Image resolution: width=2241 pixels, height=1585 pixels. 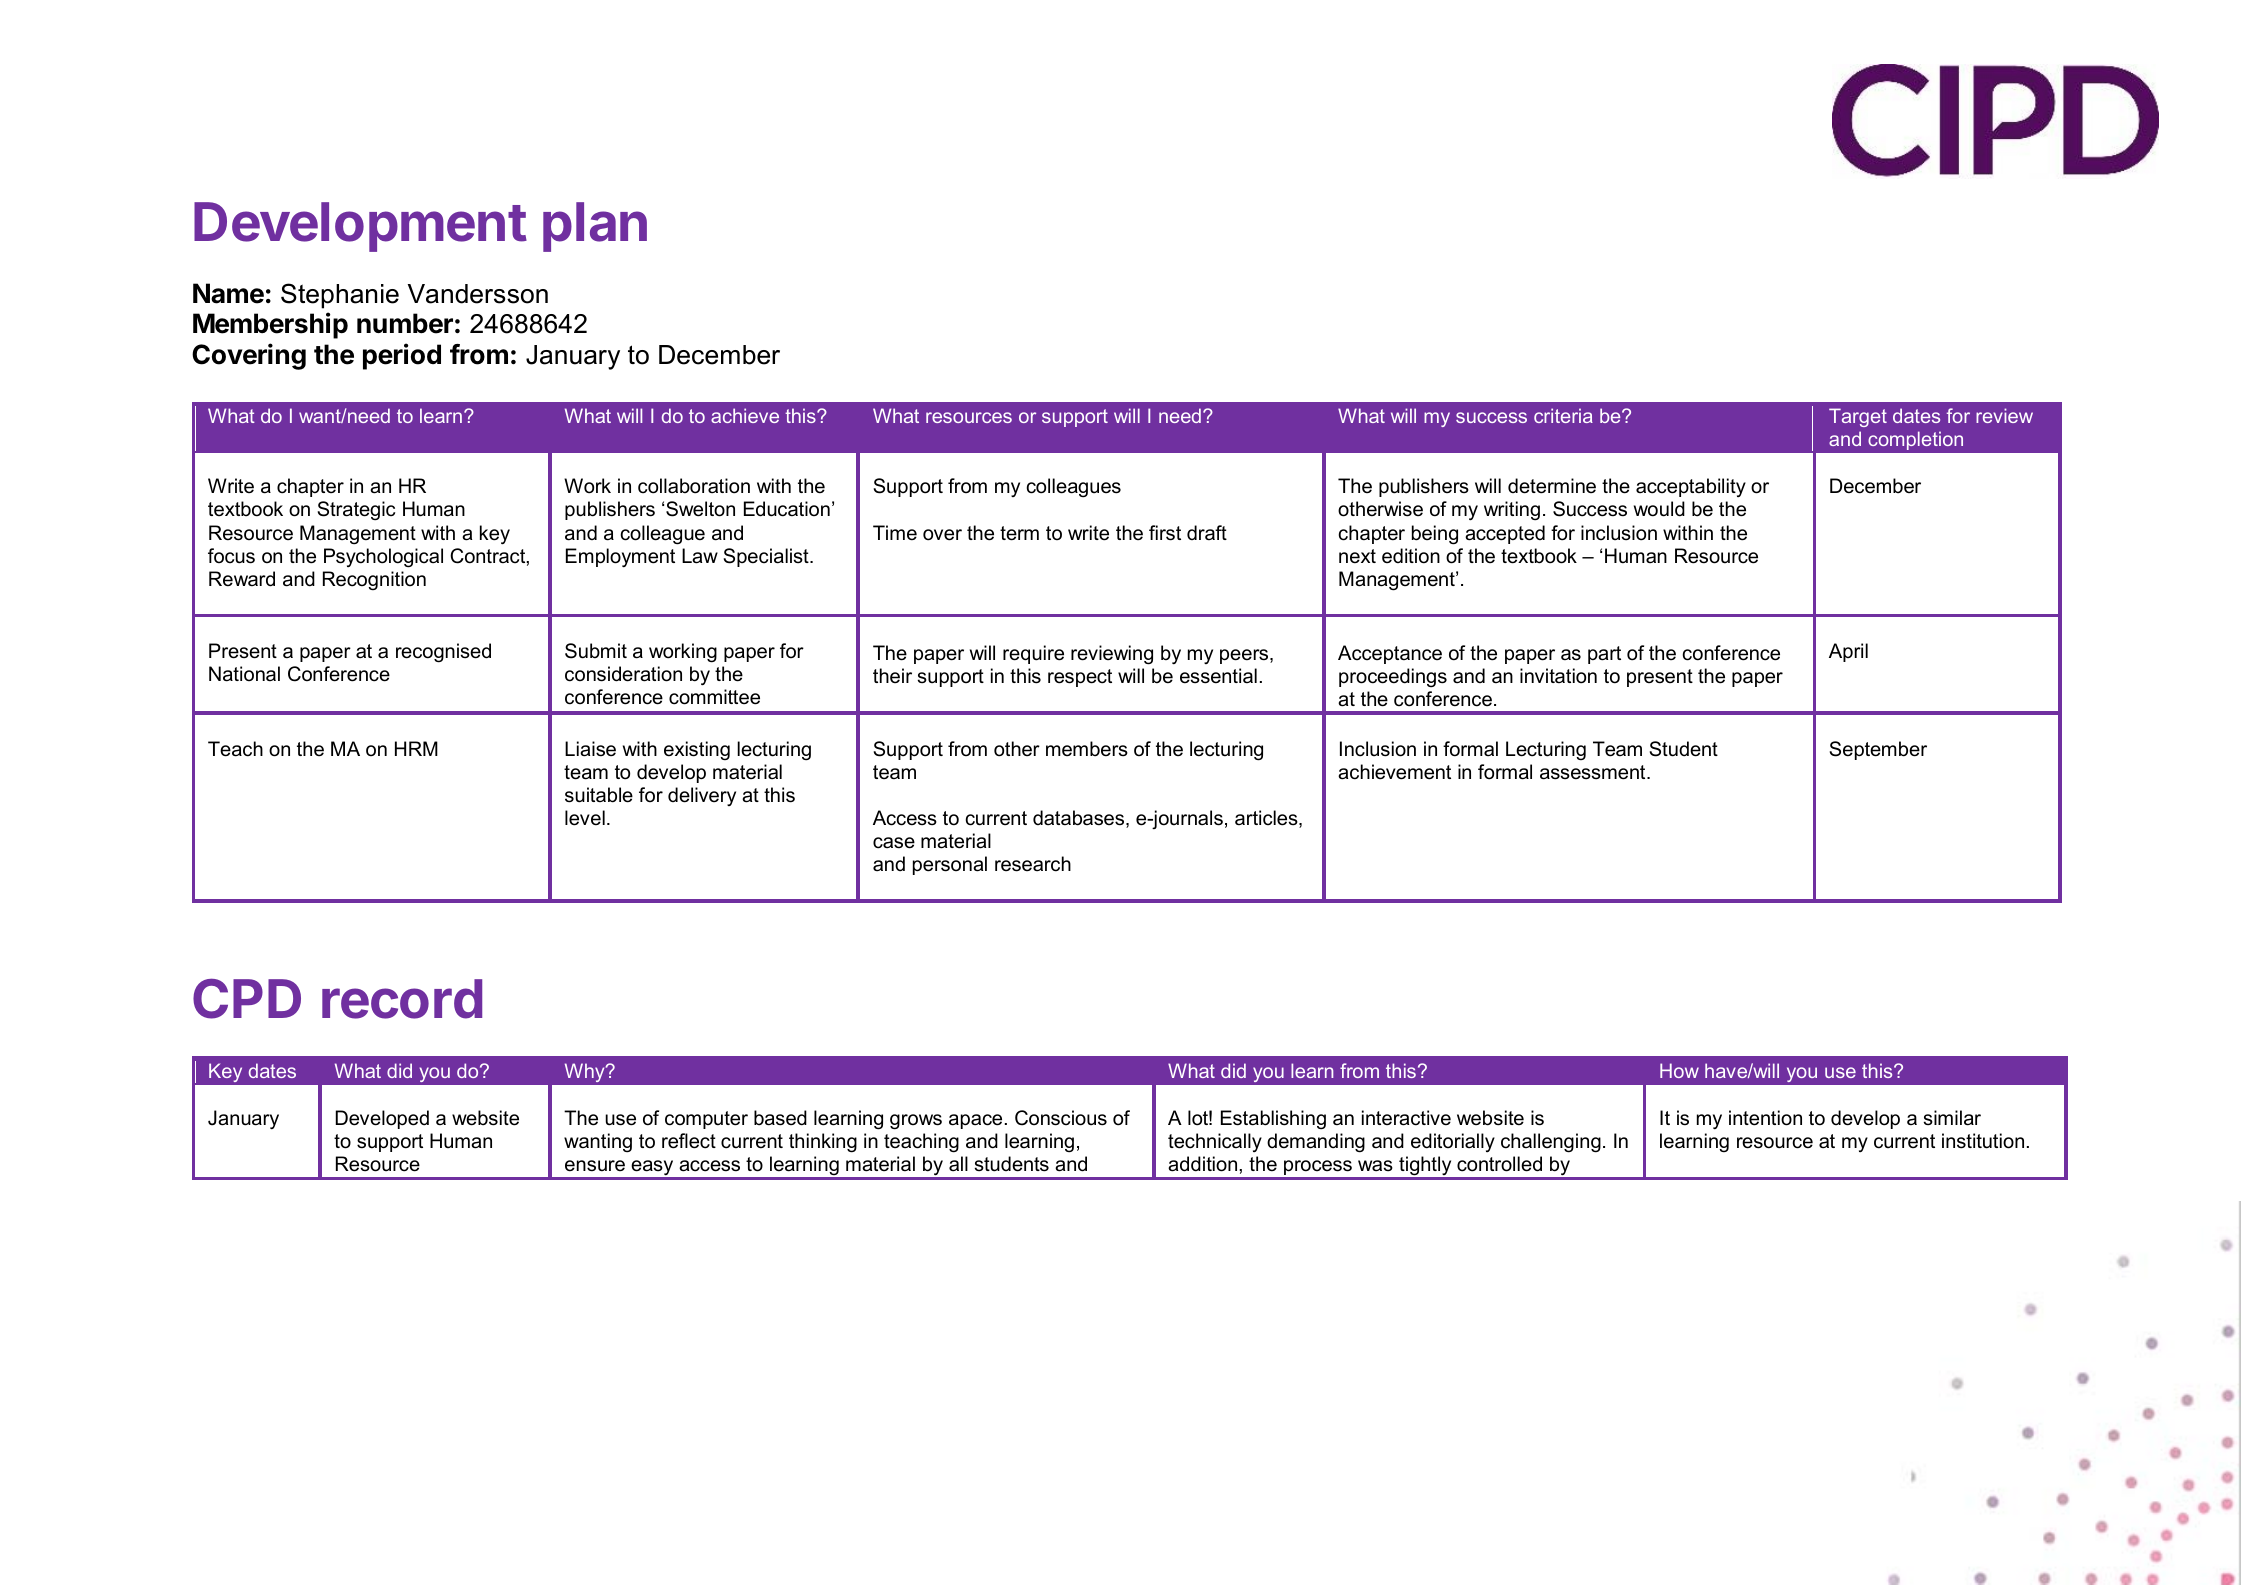 I want to click on April, so click(x=1848, y=652).
